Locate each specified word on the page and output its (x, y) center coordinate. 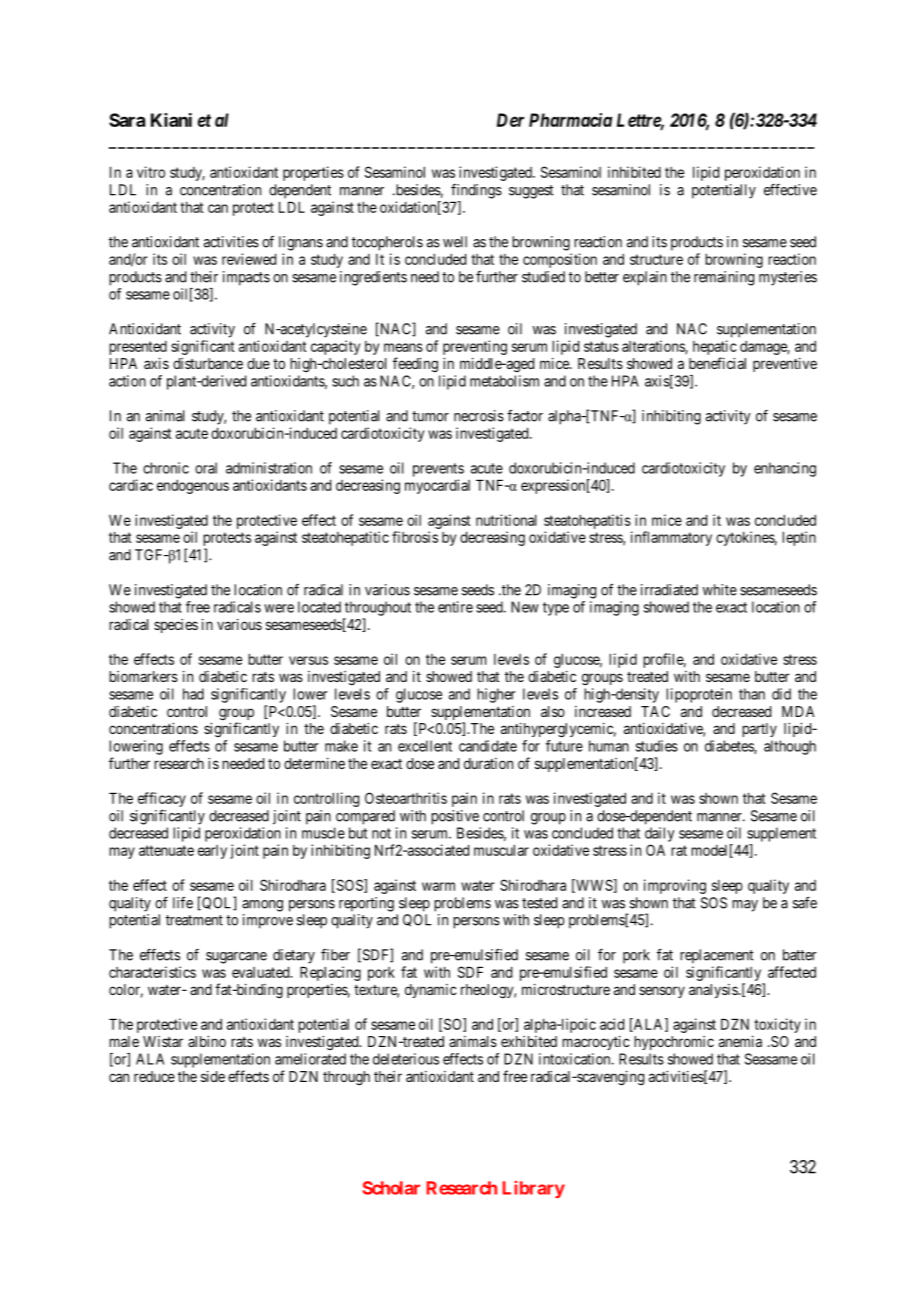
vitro (151, 172)
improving (675, 886)
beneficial (717, 363)
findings (476, 191)
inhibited (634, 172)
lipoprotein (699, 695)
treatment (194, 920)
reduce (154, 1076)
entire (455, 607)
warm (438, 886)
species (176, 626)
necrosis (479, 416)
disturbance (208, 363)
